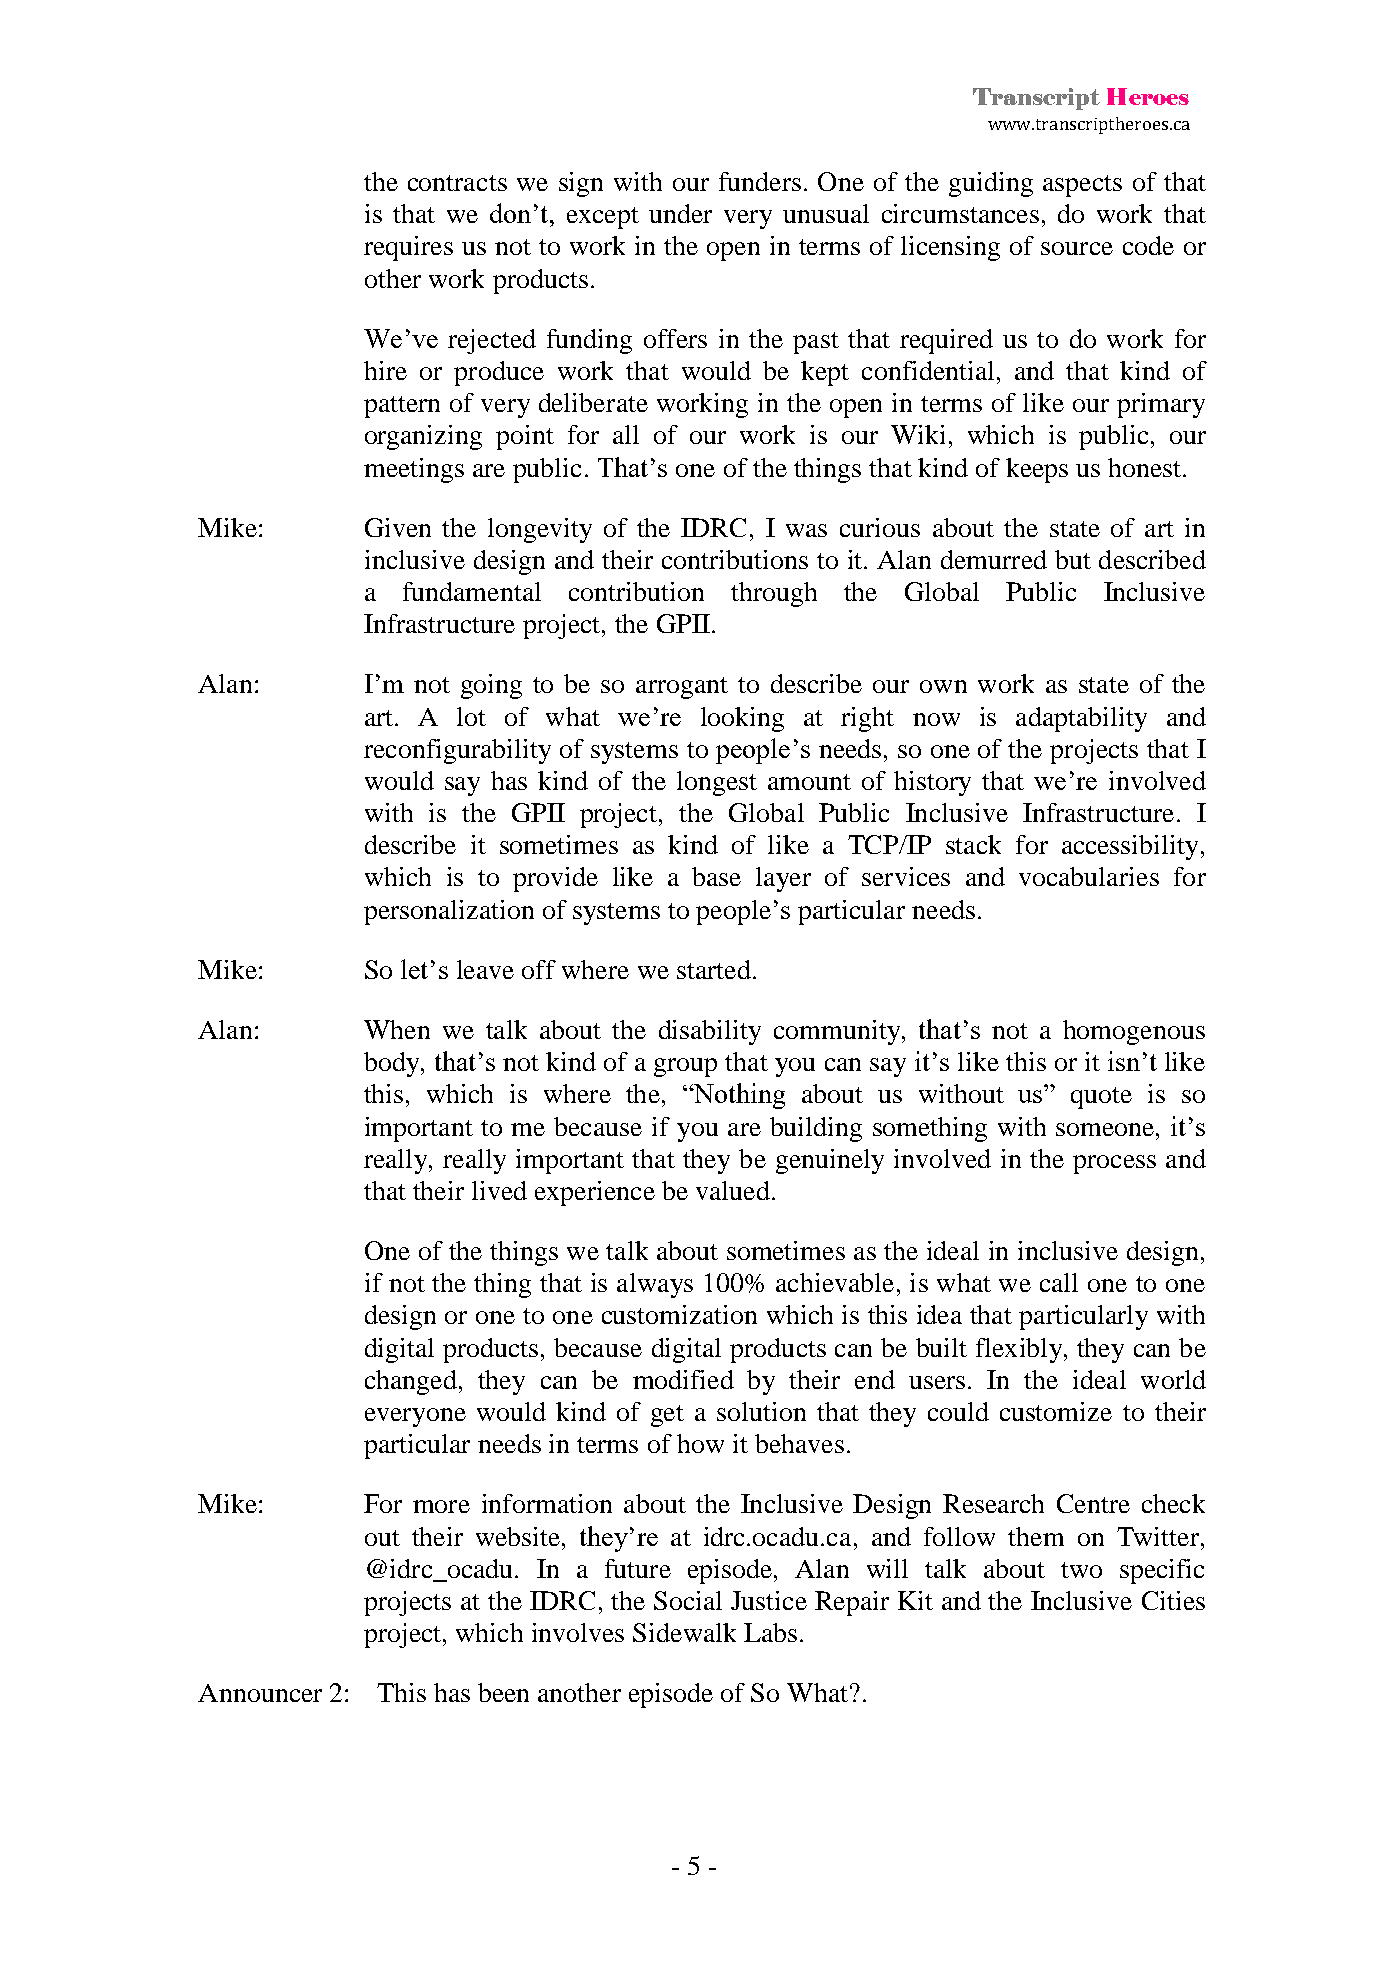 The width and height of the screenshot is (1388, 1963). Describe the element at coordinates (714, 969) in the screenshot. I see `started` at that location.
